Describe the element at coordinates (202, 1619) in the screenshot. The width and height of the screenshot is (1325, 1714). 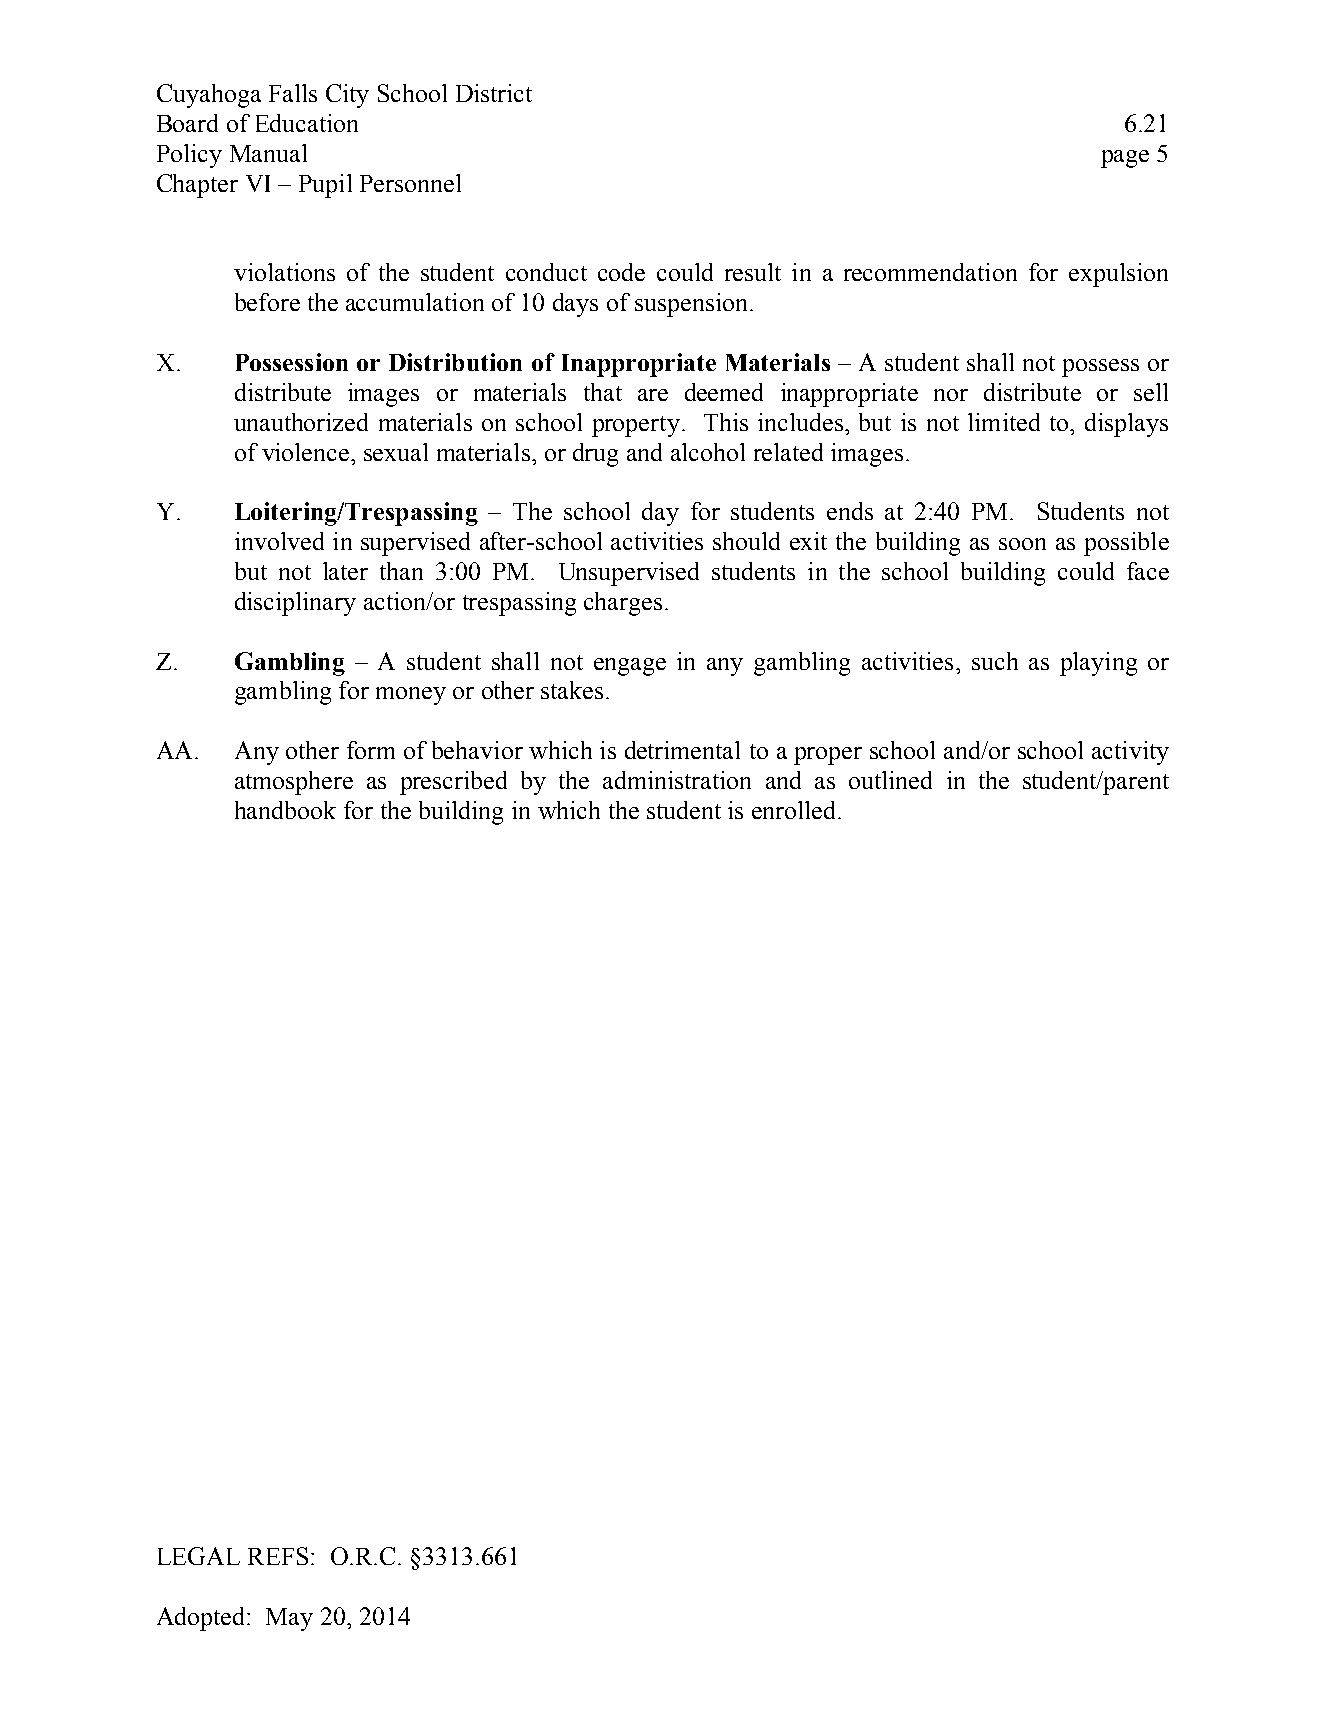
I see `Adopted` at that location.
